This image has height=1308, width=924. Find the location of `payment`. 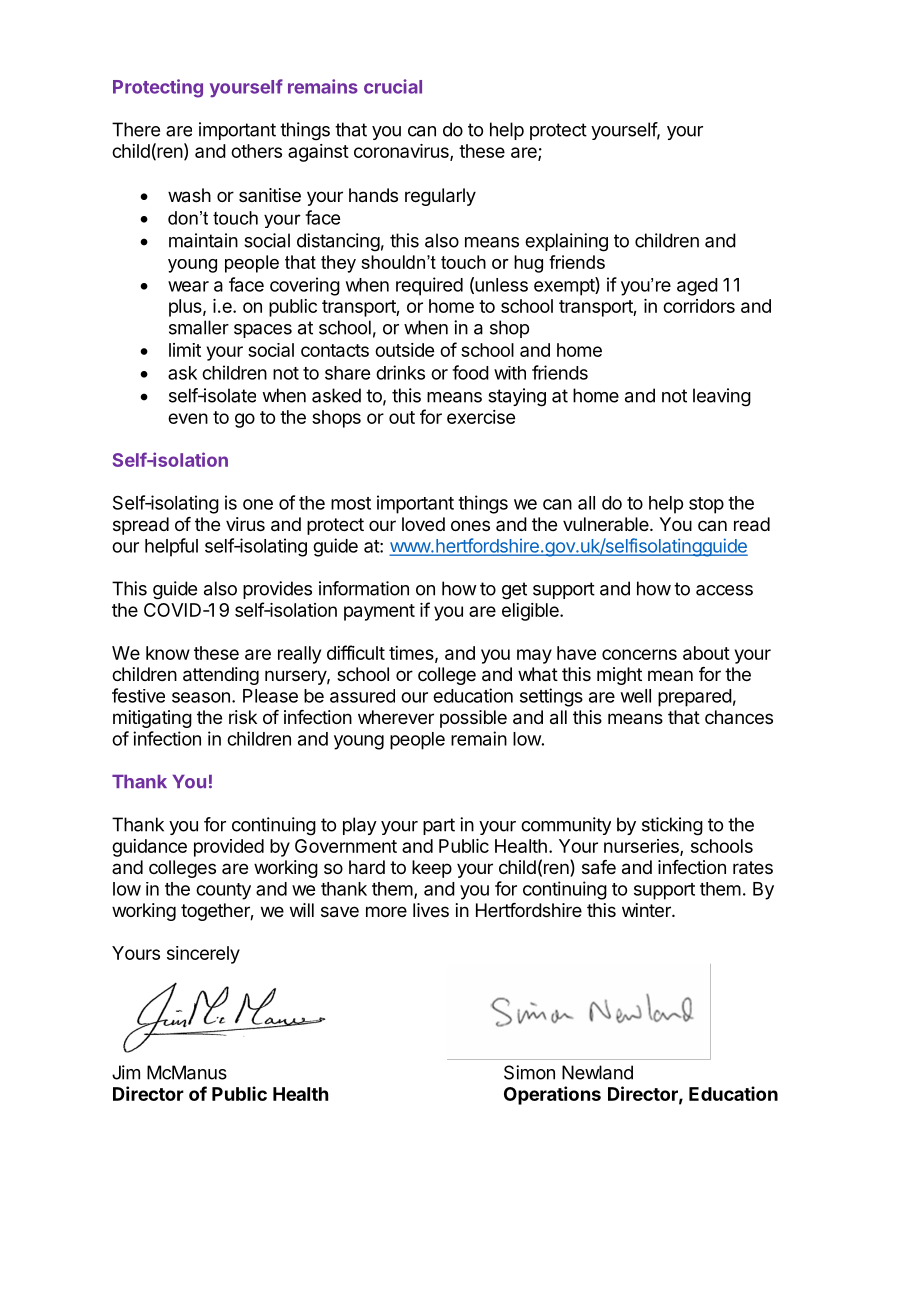

payment is located at coordinates (379, 612).
